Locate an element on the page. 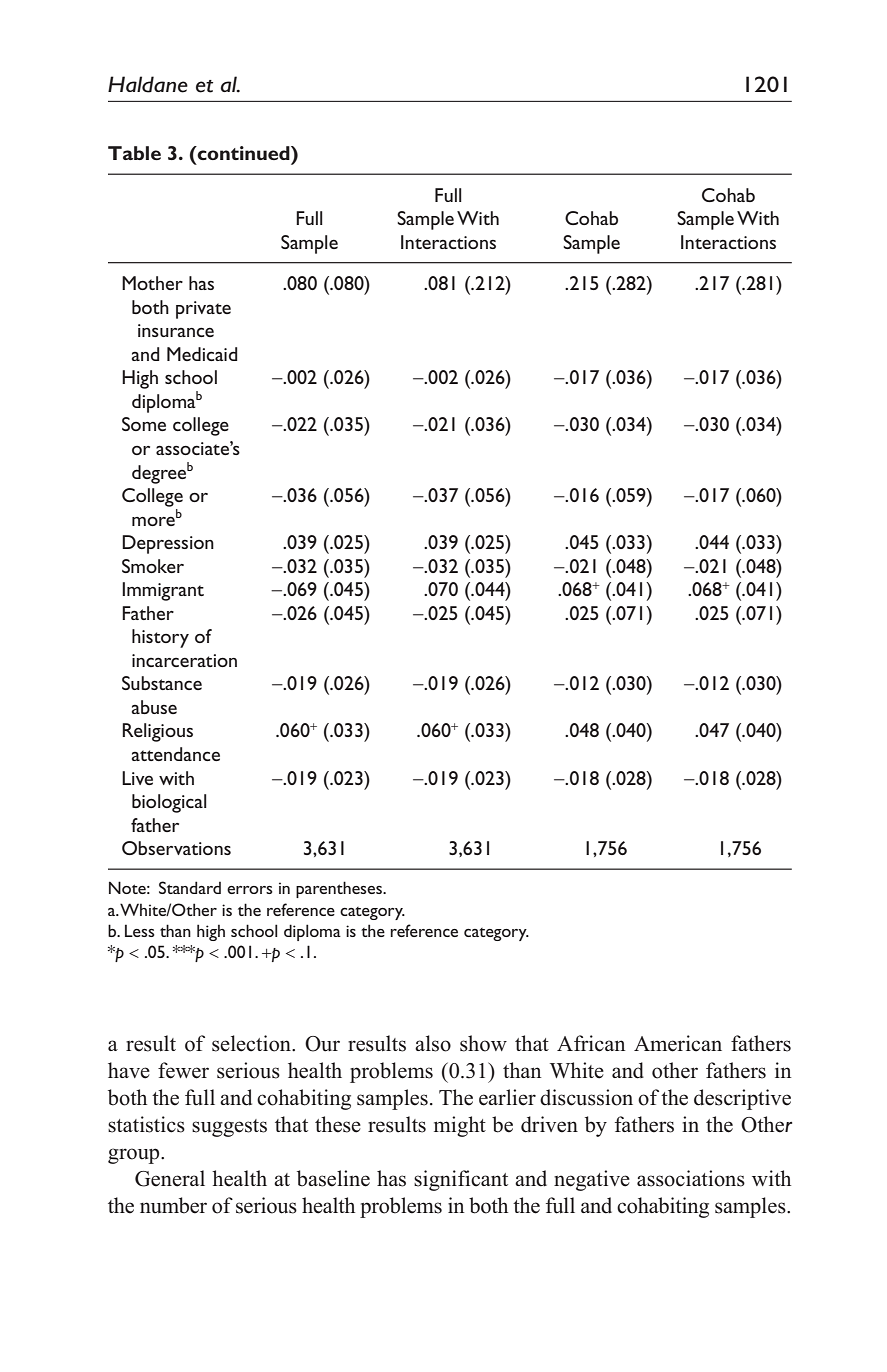 The height and width of the document is (1372, 887). history is located at coordinates (160, 638).
